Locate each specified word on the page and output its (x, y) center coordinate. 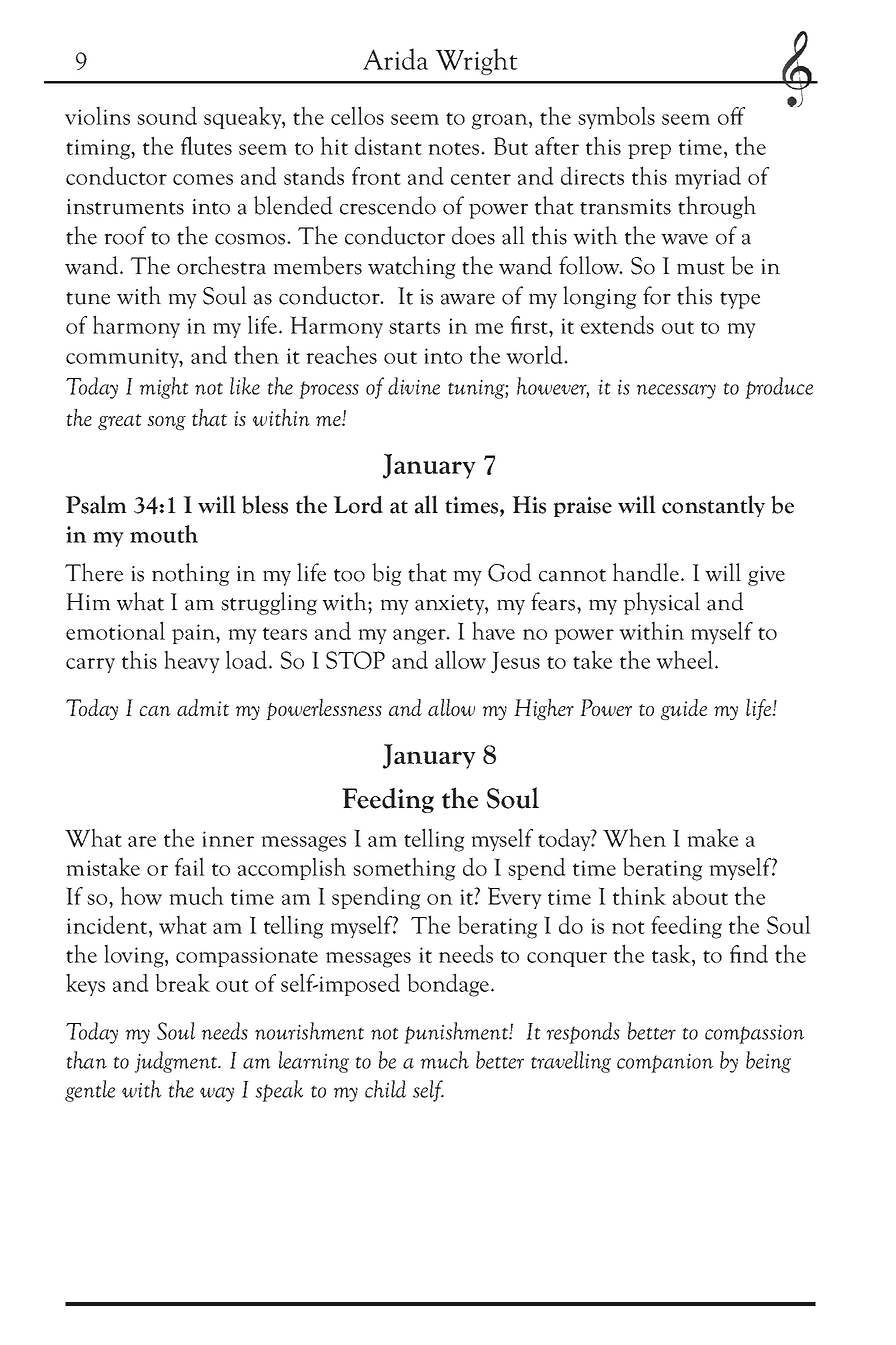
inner (228, 839)
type (740, 300)
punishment (457, 1033)
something (404, 869)
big (386, 574)
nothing (190, 574)
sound (167, 115)
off (731, 116)
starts (414, 327)
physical (661, 603)
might (164, 388)
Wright (476, 61)
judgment (177, 1062)
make (712, 837)
